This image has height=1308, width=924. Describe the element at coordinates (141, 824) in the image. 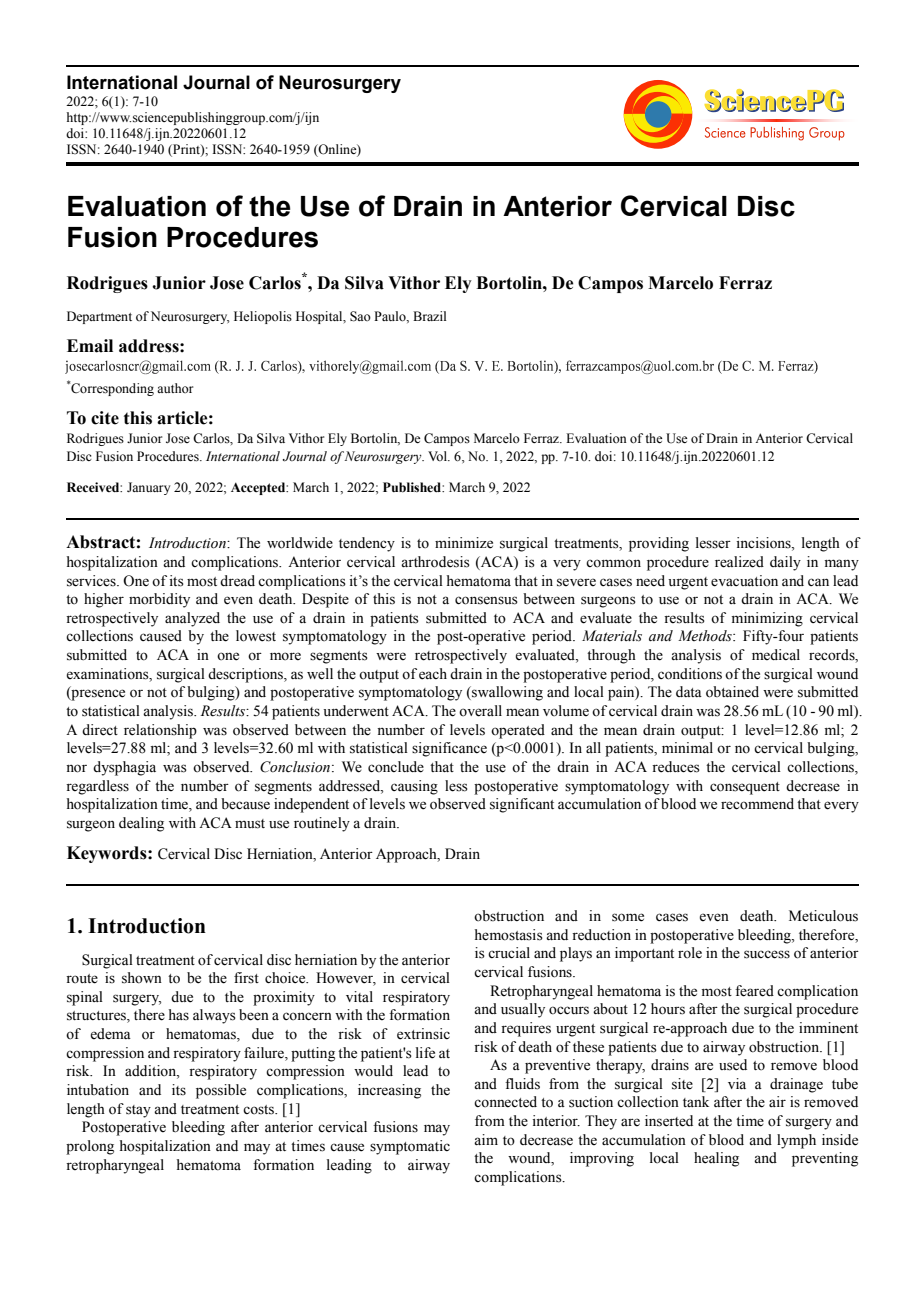

I see `dealing` at that location.
